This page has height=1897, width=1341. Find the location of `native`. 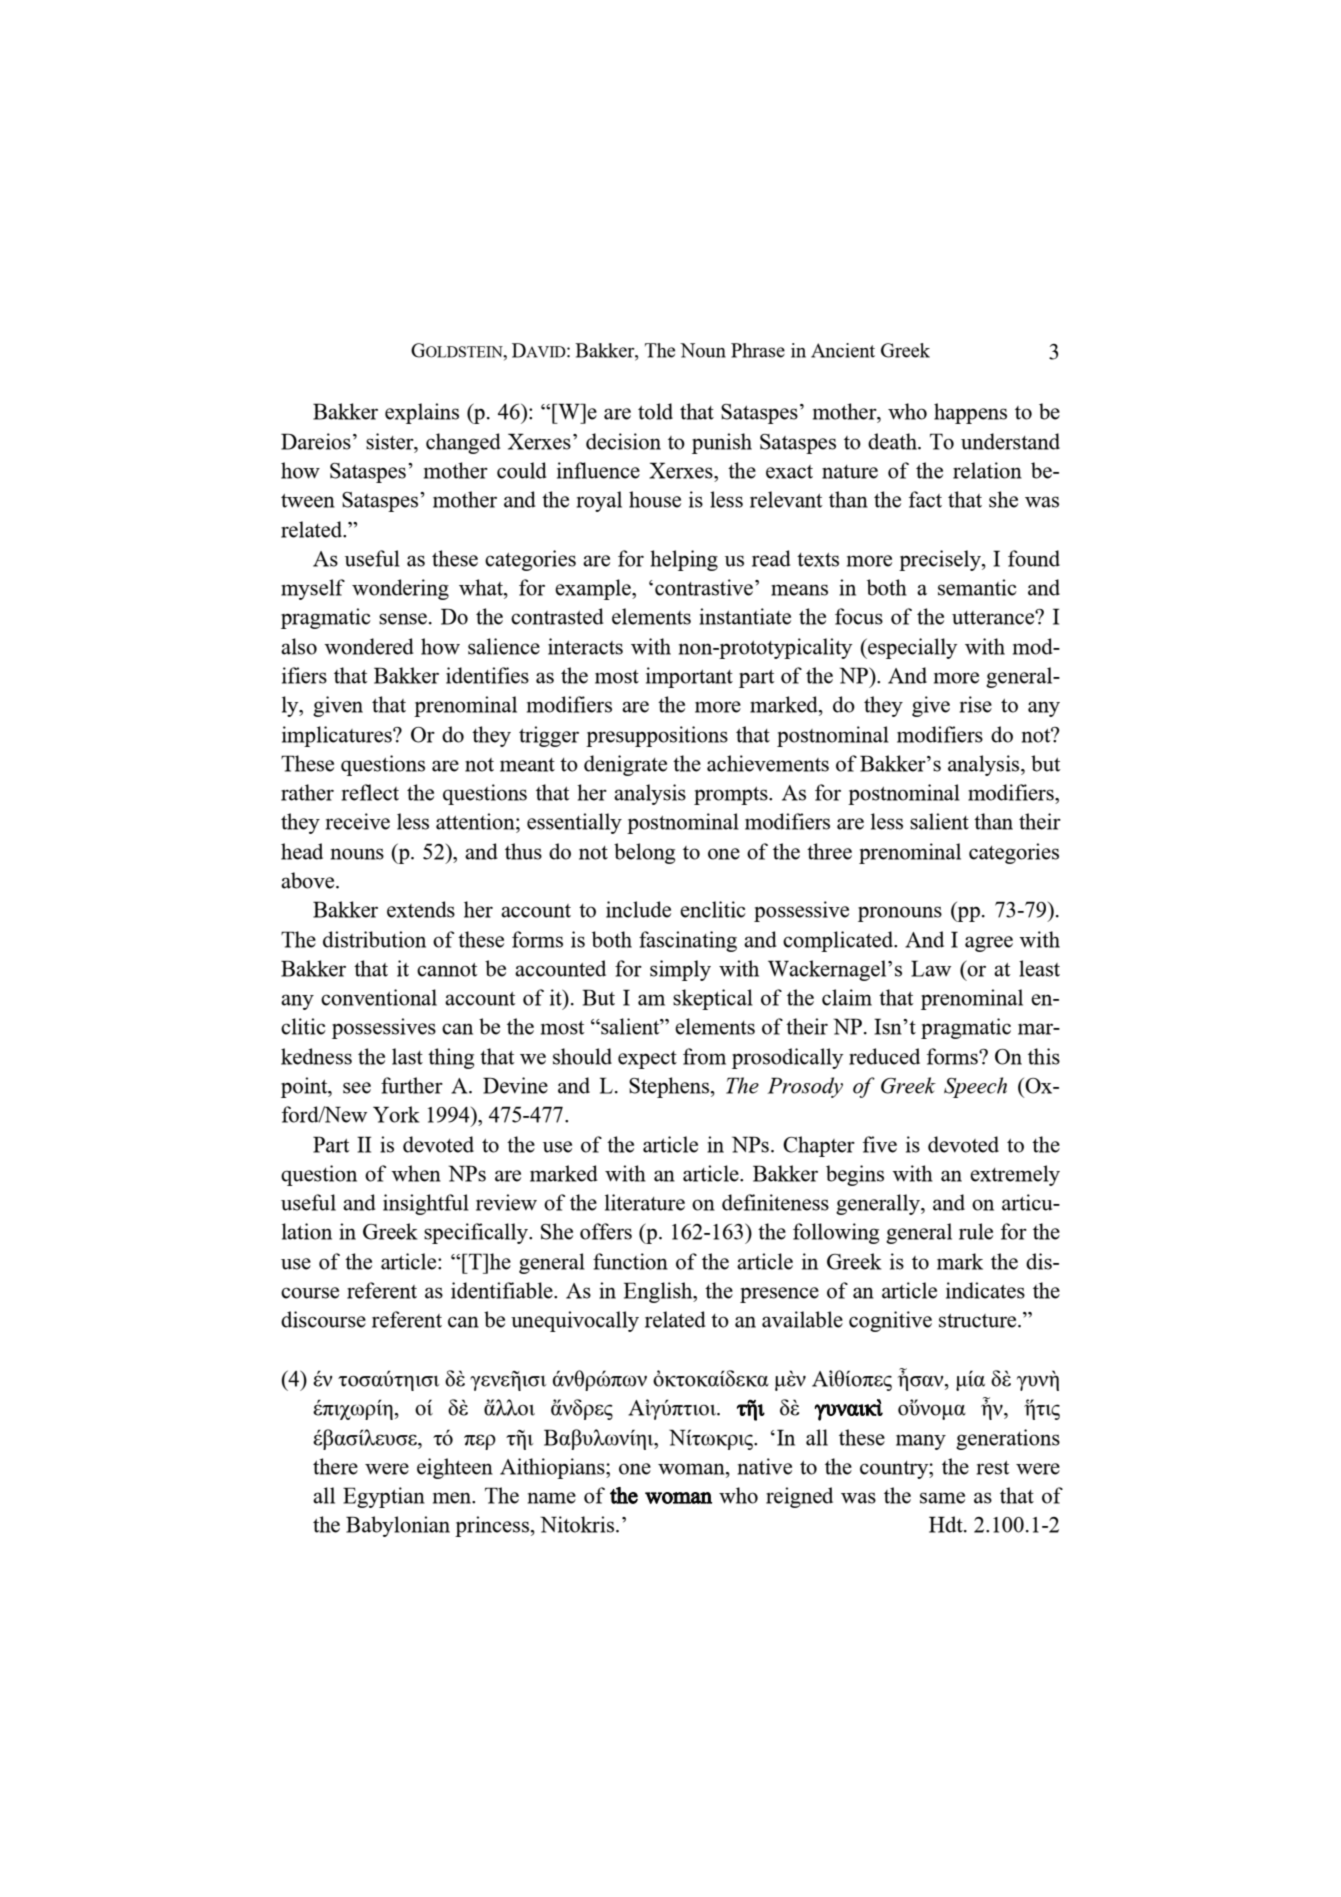

native is located at coordinates (765, 1466).
